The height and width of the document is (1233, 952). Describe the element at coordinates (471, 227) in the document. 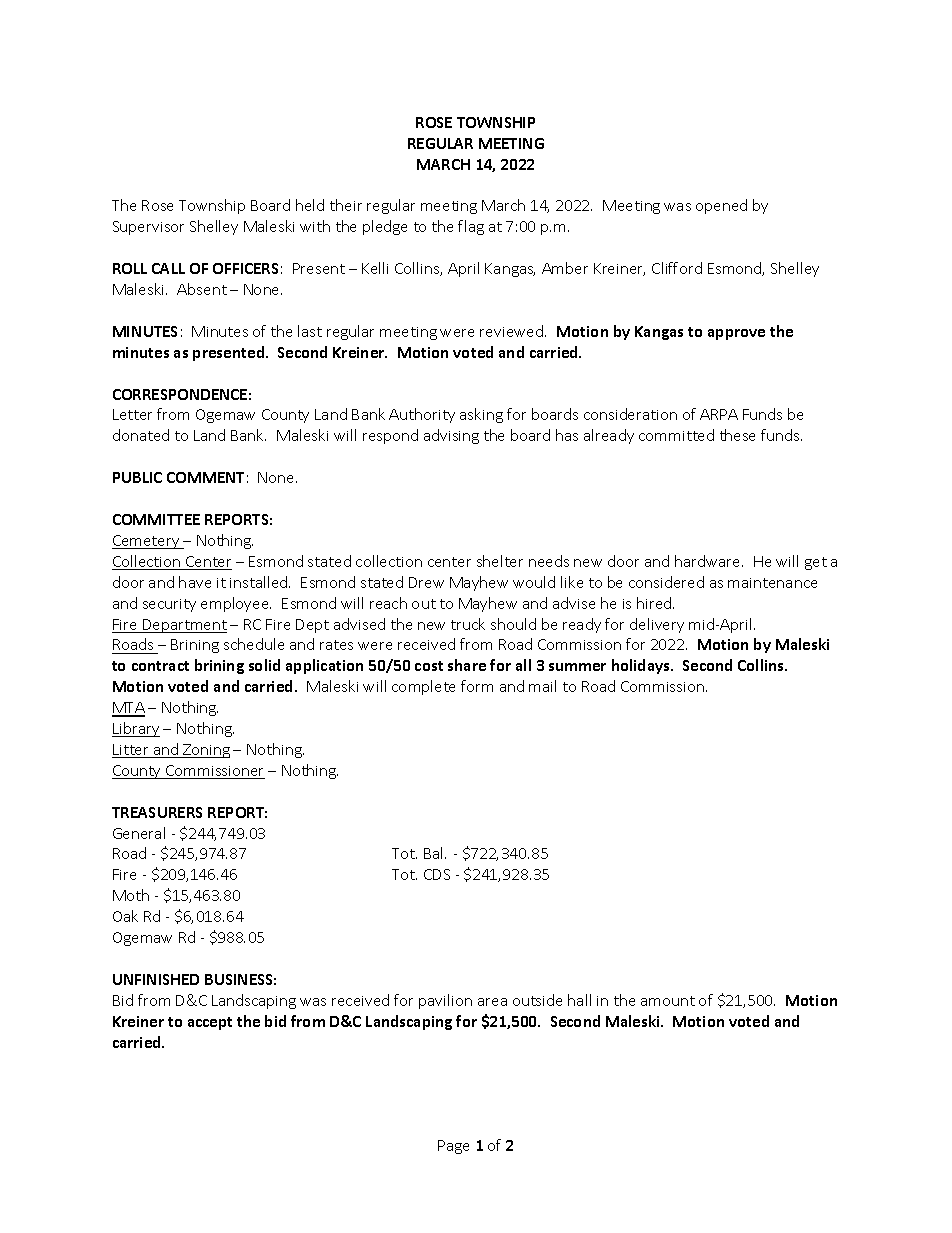

I see `flag` at that location.
